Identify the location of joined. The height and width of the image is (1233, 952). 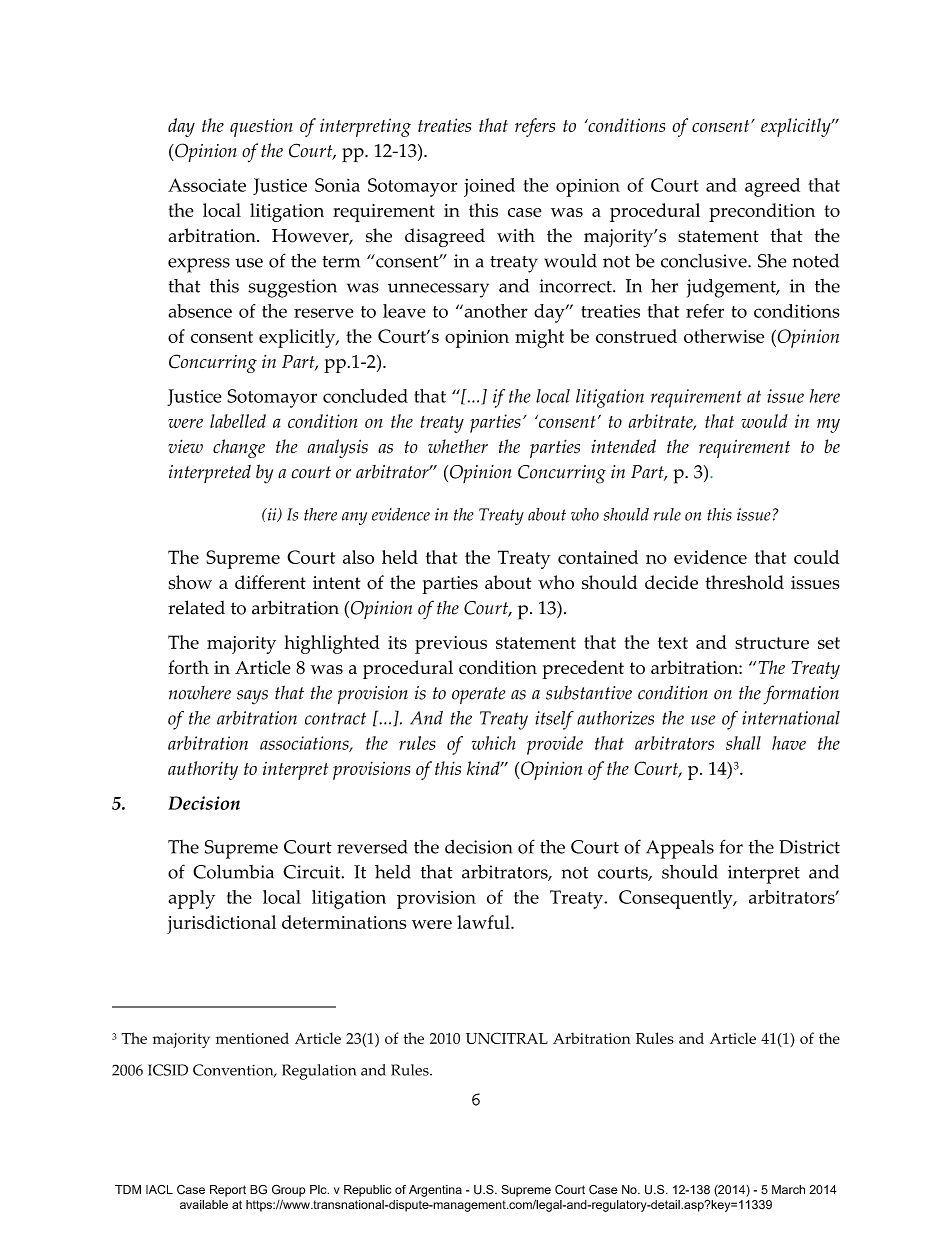
(489, 187).
